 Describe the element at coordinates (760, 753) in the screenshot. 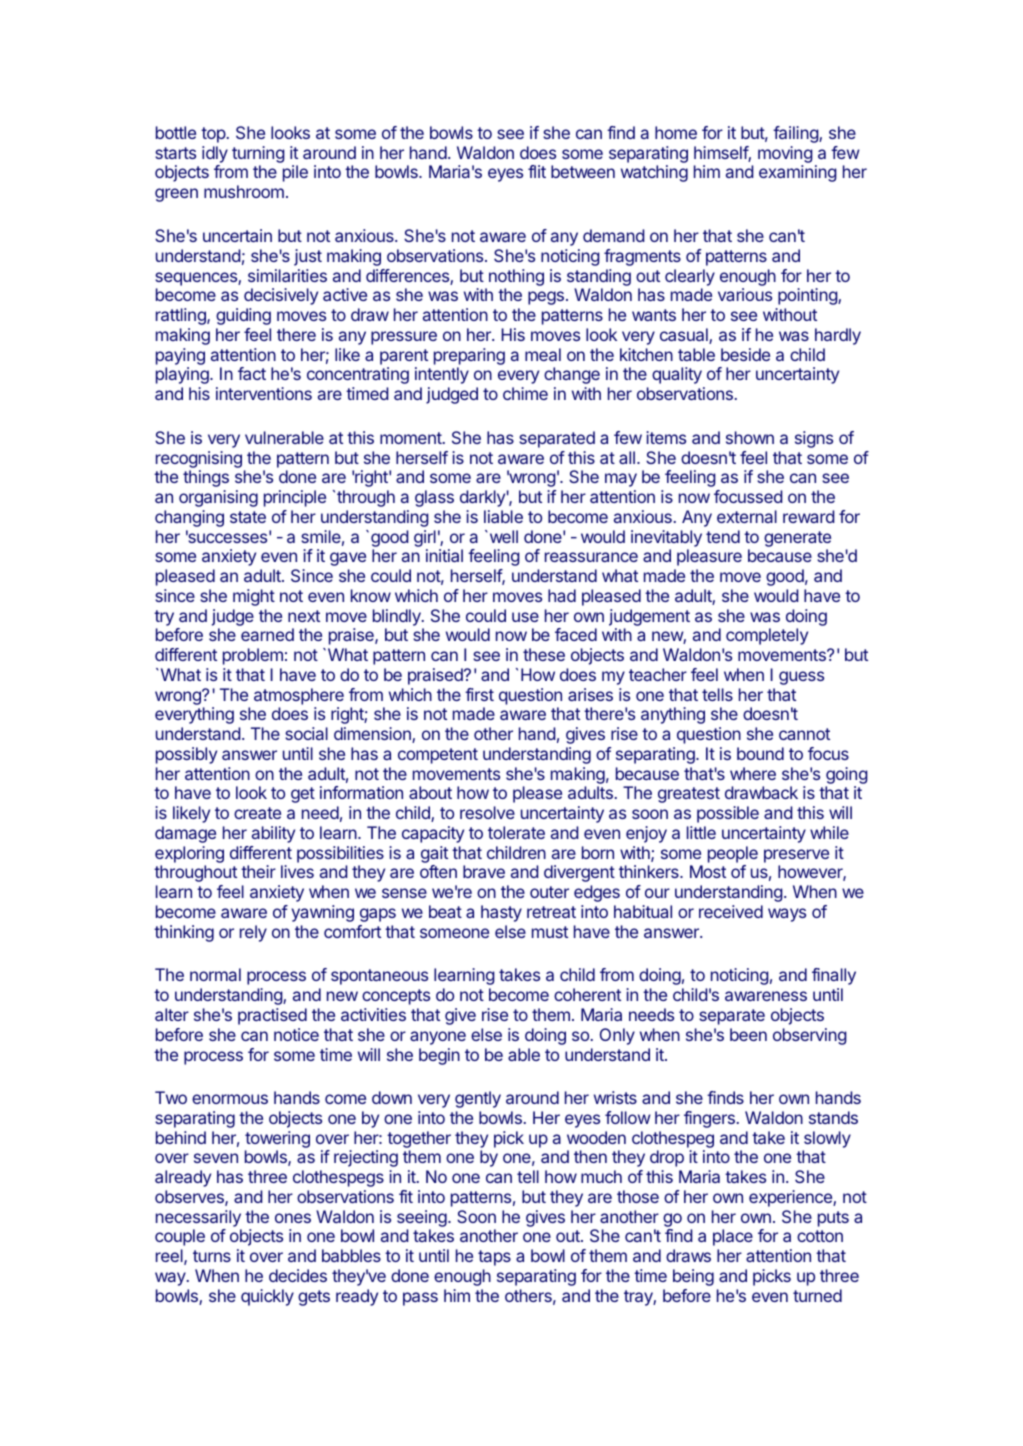

I see `bound` at that location.
